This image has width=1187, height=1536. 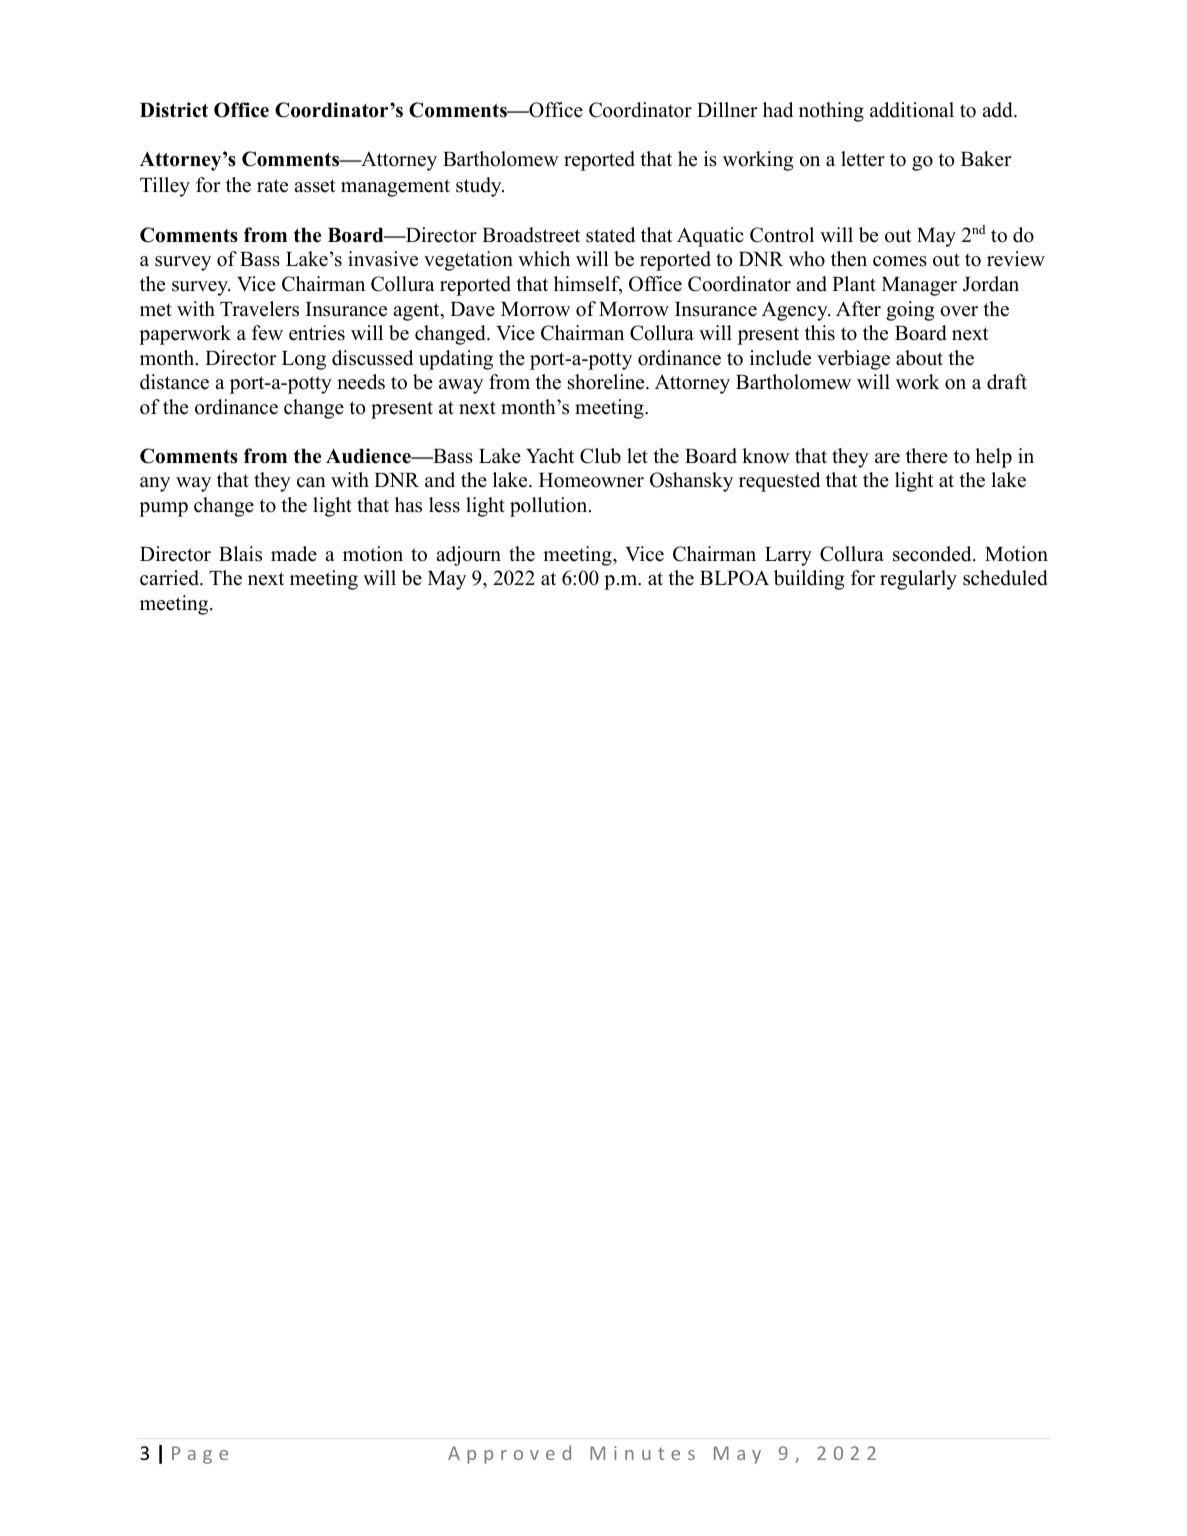 I want to click on had, so click(x=778, y=110).
